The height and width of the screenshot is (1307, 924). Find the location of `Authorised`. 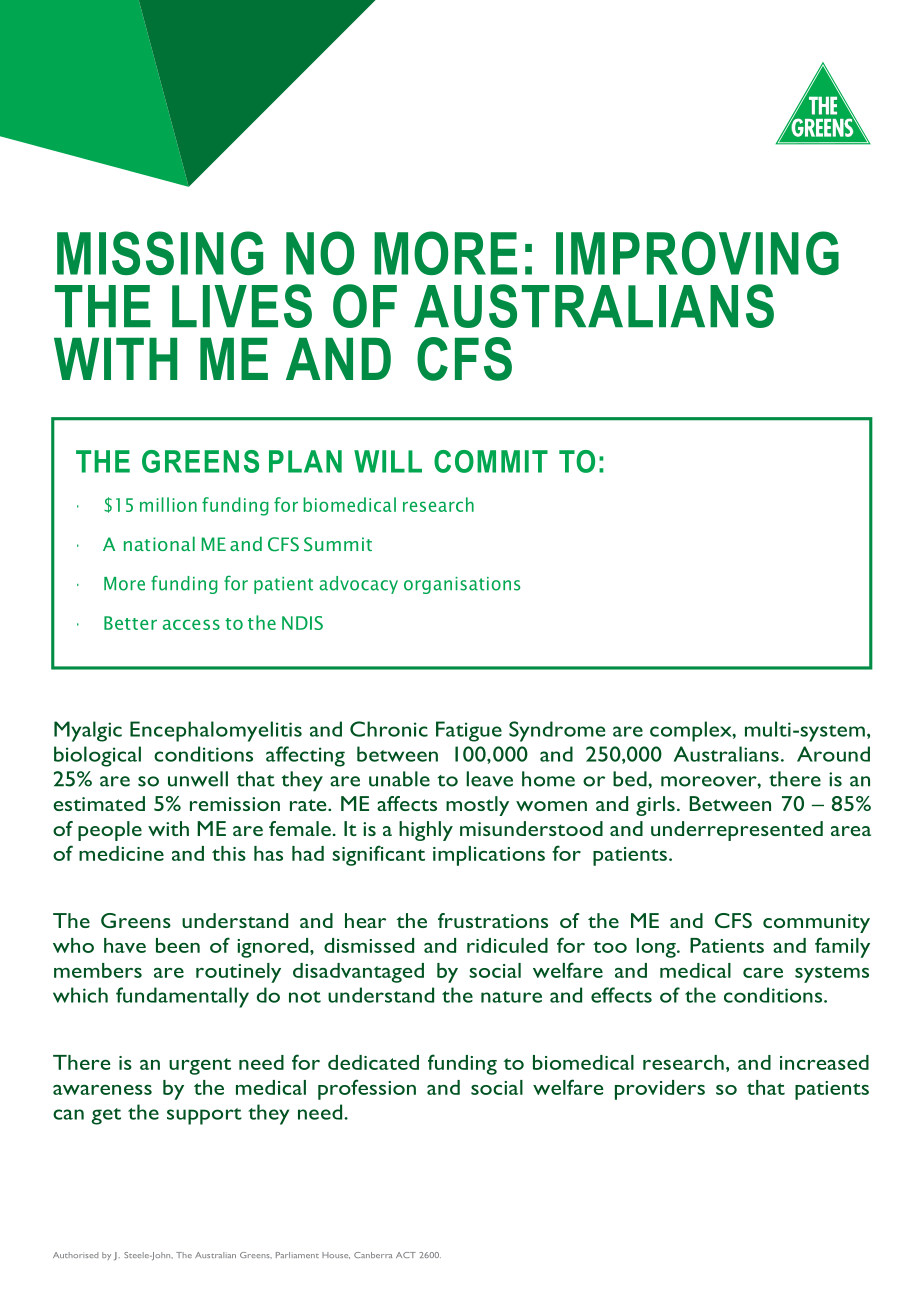

Authorised is located at coordinates (75, 1255).
